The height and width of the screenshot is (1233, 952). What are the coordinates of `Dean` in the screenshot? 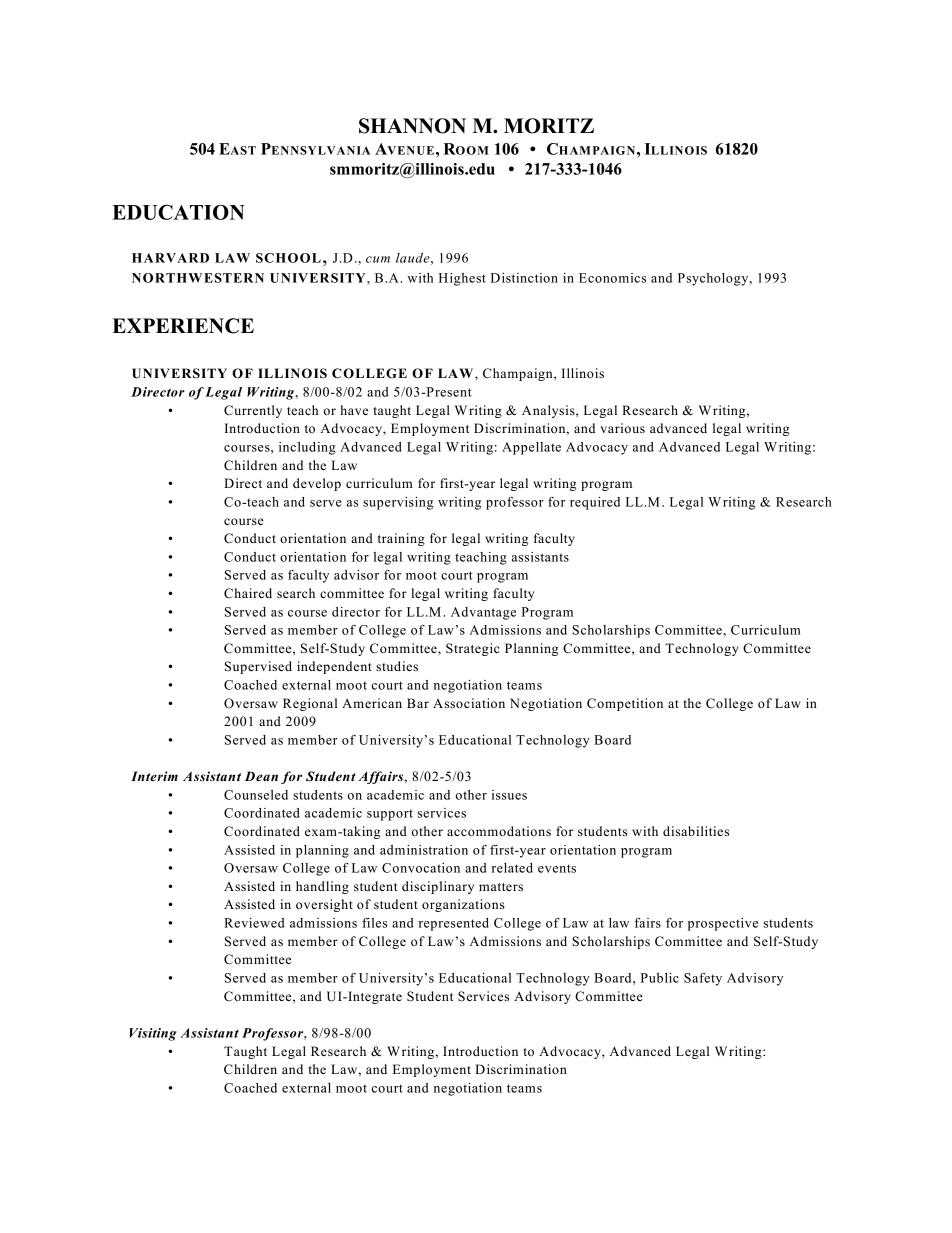 It's located at (261, 776).
